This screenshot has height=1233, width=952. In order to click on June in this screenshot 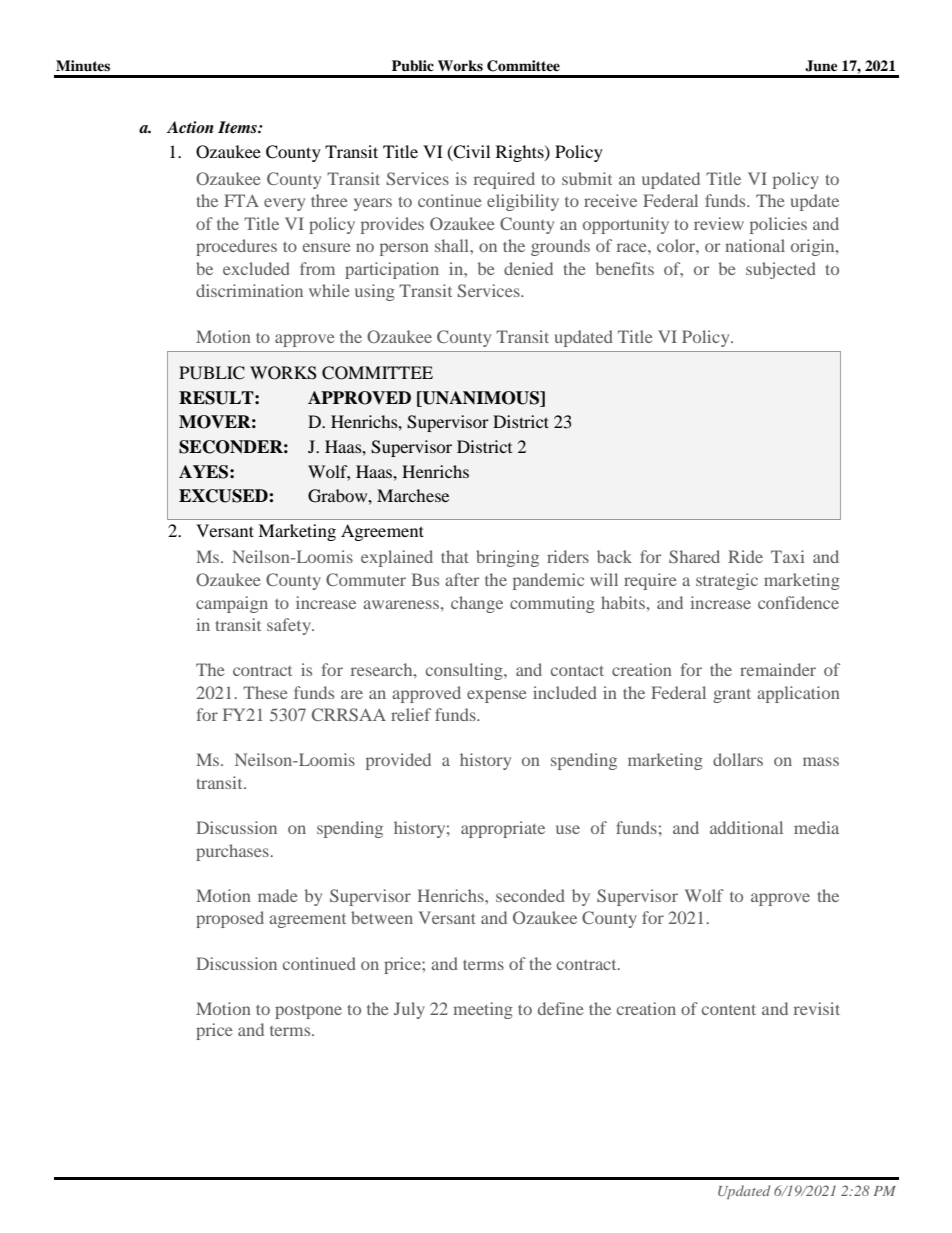, I will do `click(821, 66)`.
